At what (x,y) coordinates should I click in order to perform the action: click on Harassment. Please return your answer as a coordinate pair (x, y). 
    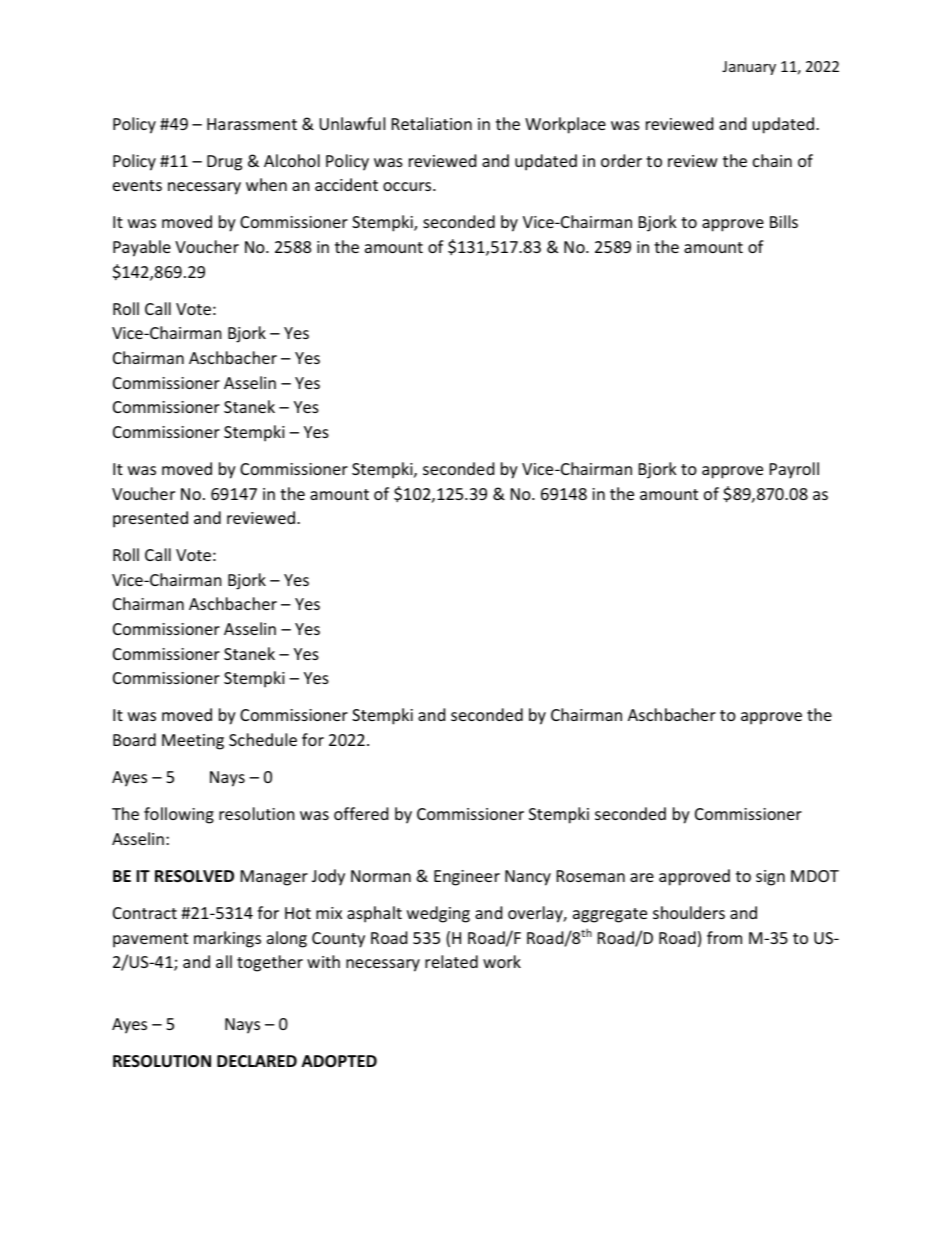
    Looking at the image, I should click on (252, 124).
